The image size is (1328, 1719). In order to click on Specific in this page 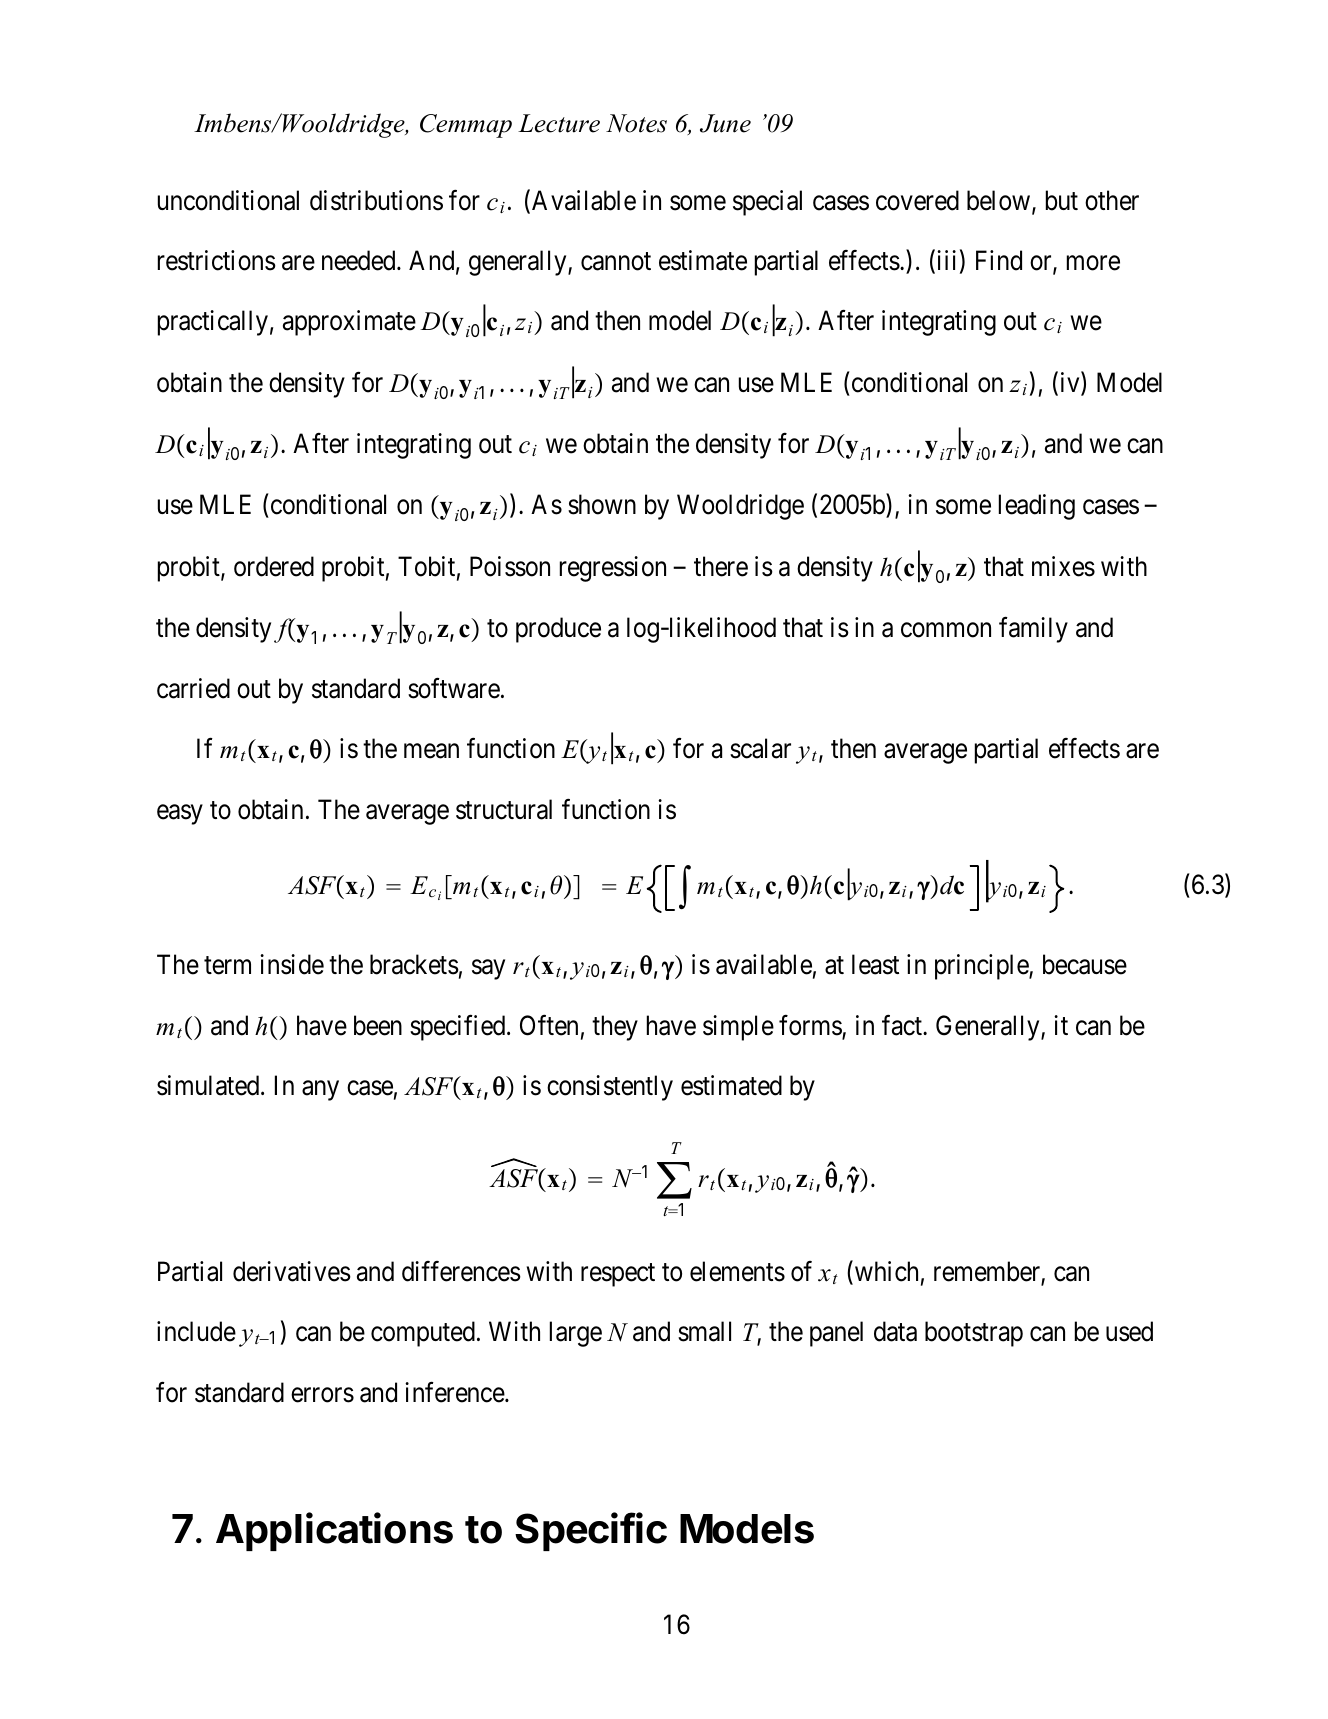, I will do `click(591, 1531)`.
